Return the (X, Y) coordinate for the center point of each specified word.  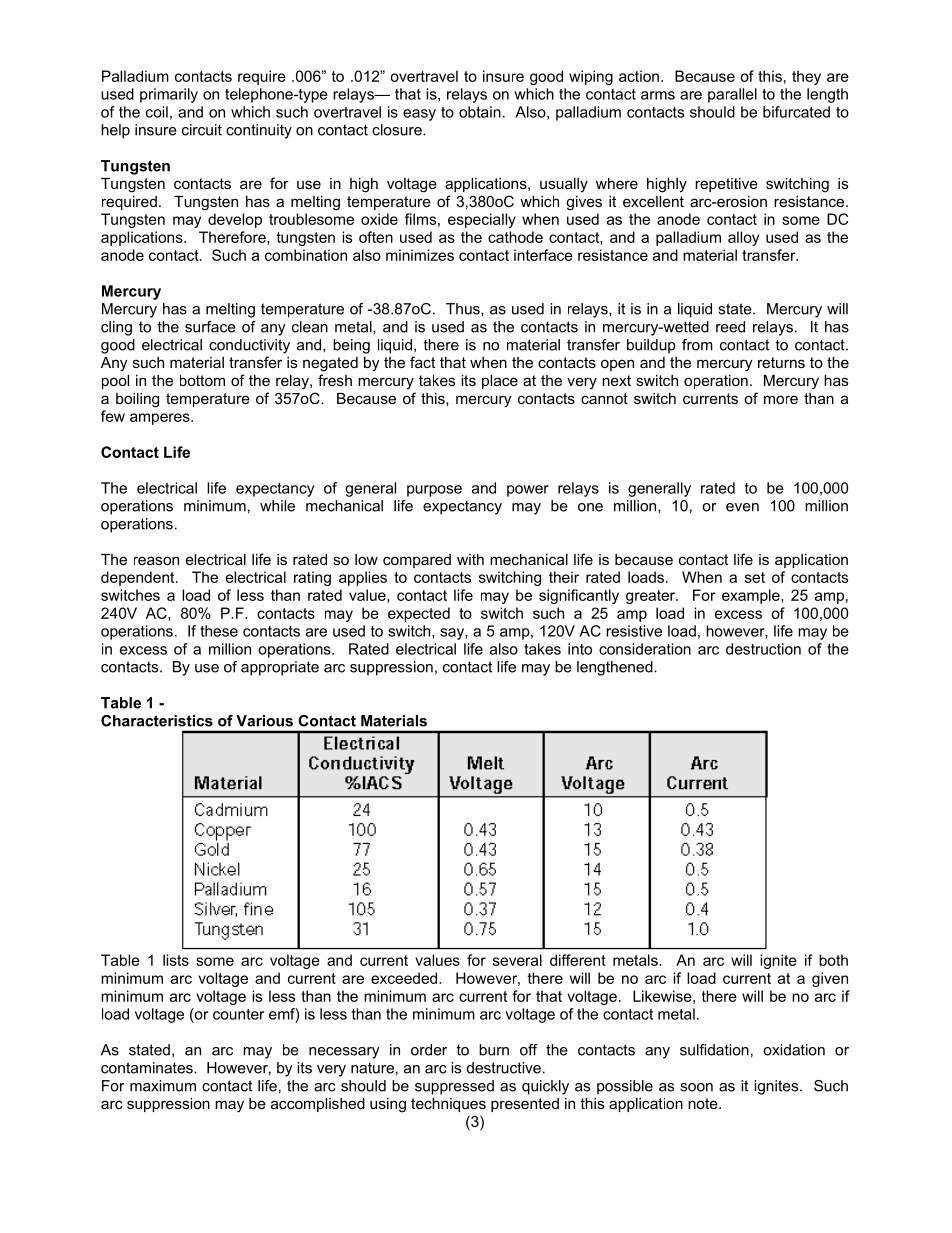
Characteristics (157, 721)
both (833, 960)
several (517, 960)
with (470, 559)
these (219, 631)
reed (730, 327)
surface (210, 327)
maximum (163, 1086)
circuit (202, 130)
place (500, 382)
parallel (732, 95)
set (755, 577)
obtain (480, 112)
